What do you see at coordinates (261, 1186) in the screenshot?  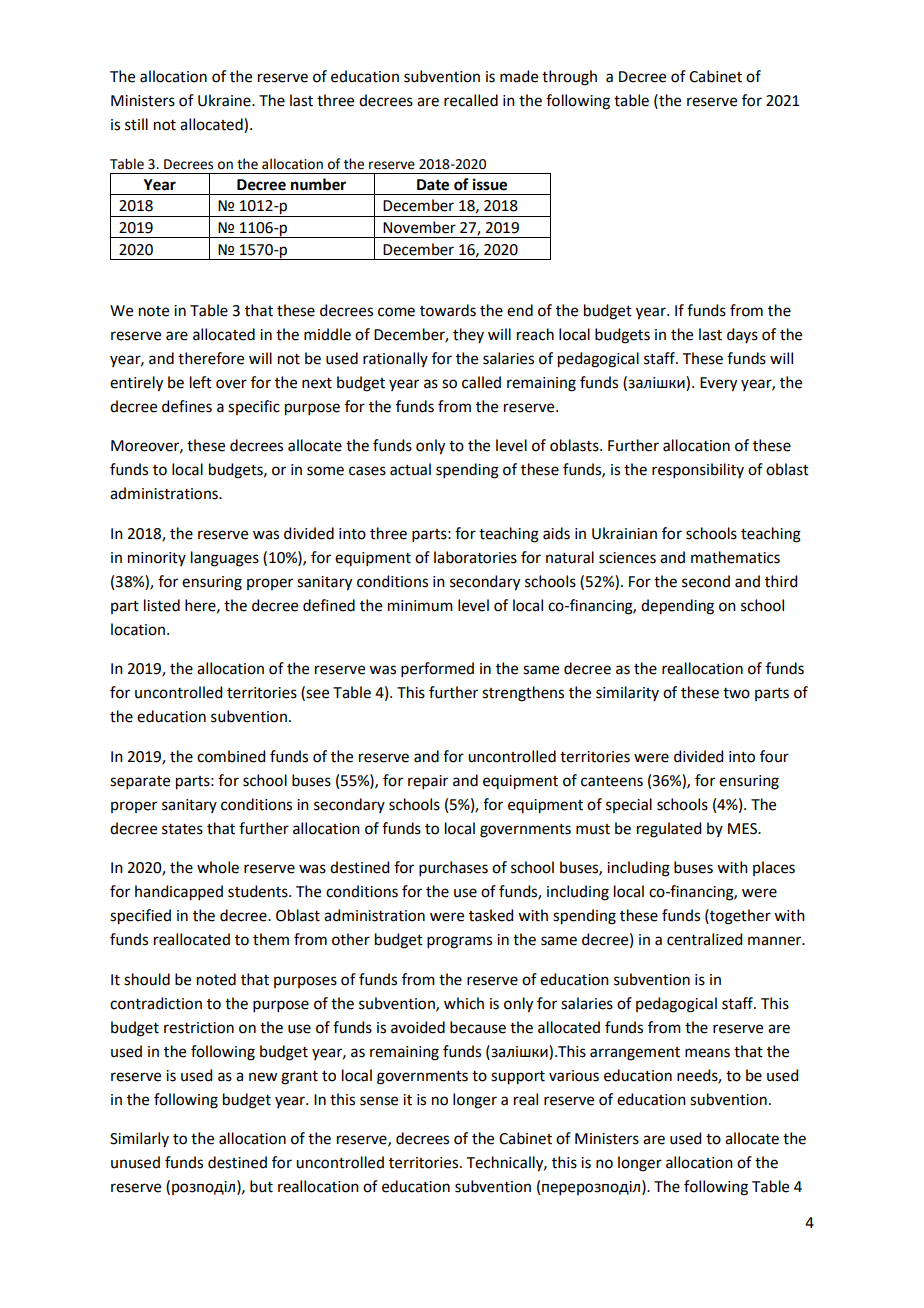 I see `but` at bounding box center [261, 1186].
